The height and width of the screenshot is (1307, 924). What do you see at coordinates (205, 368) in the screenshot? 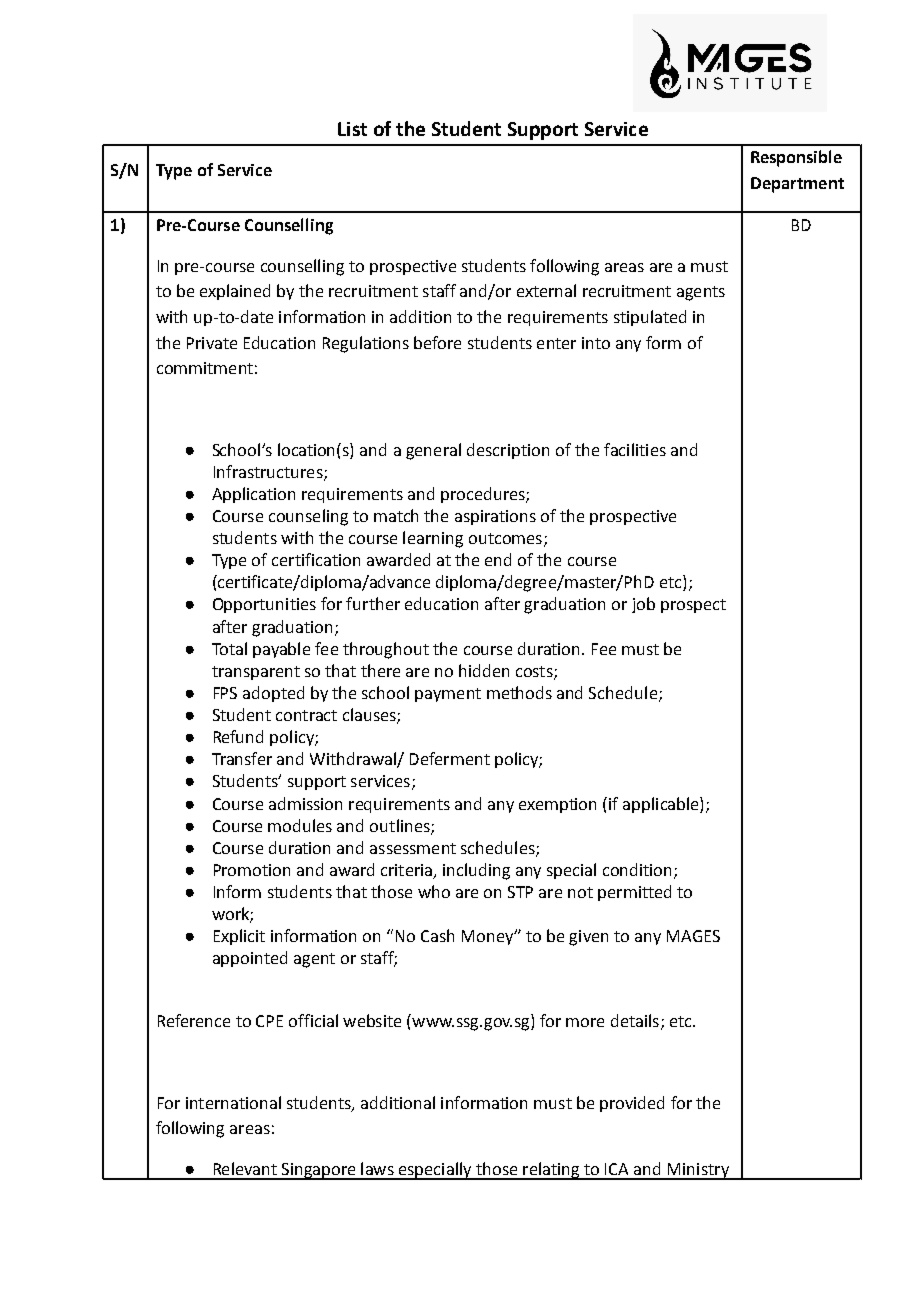
I see `commitment` at bounding box center [205, 368].
